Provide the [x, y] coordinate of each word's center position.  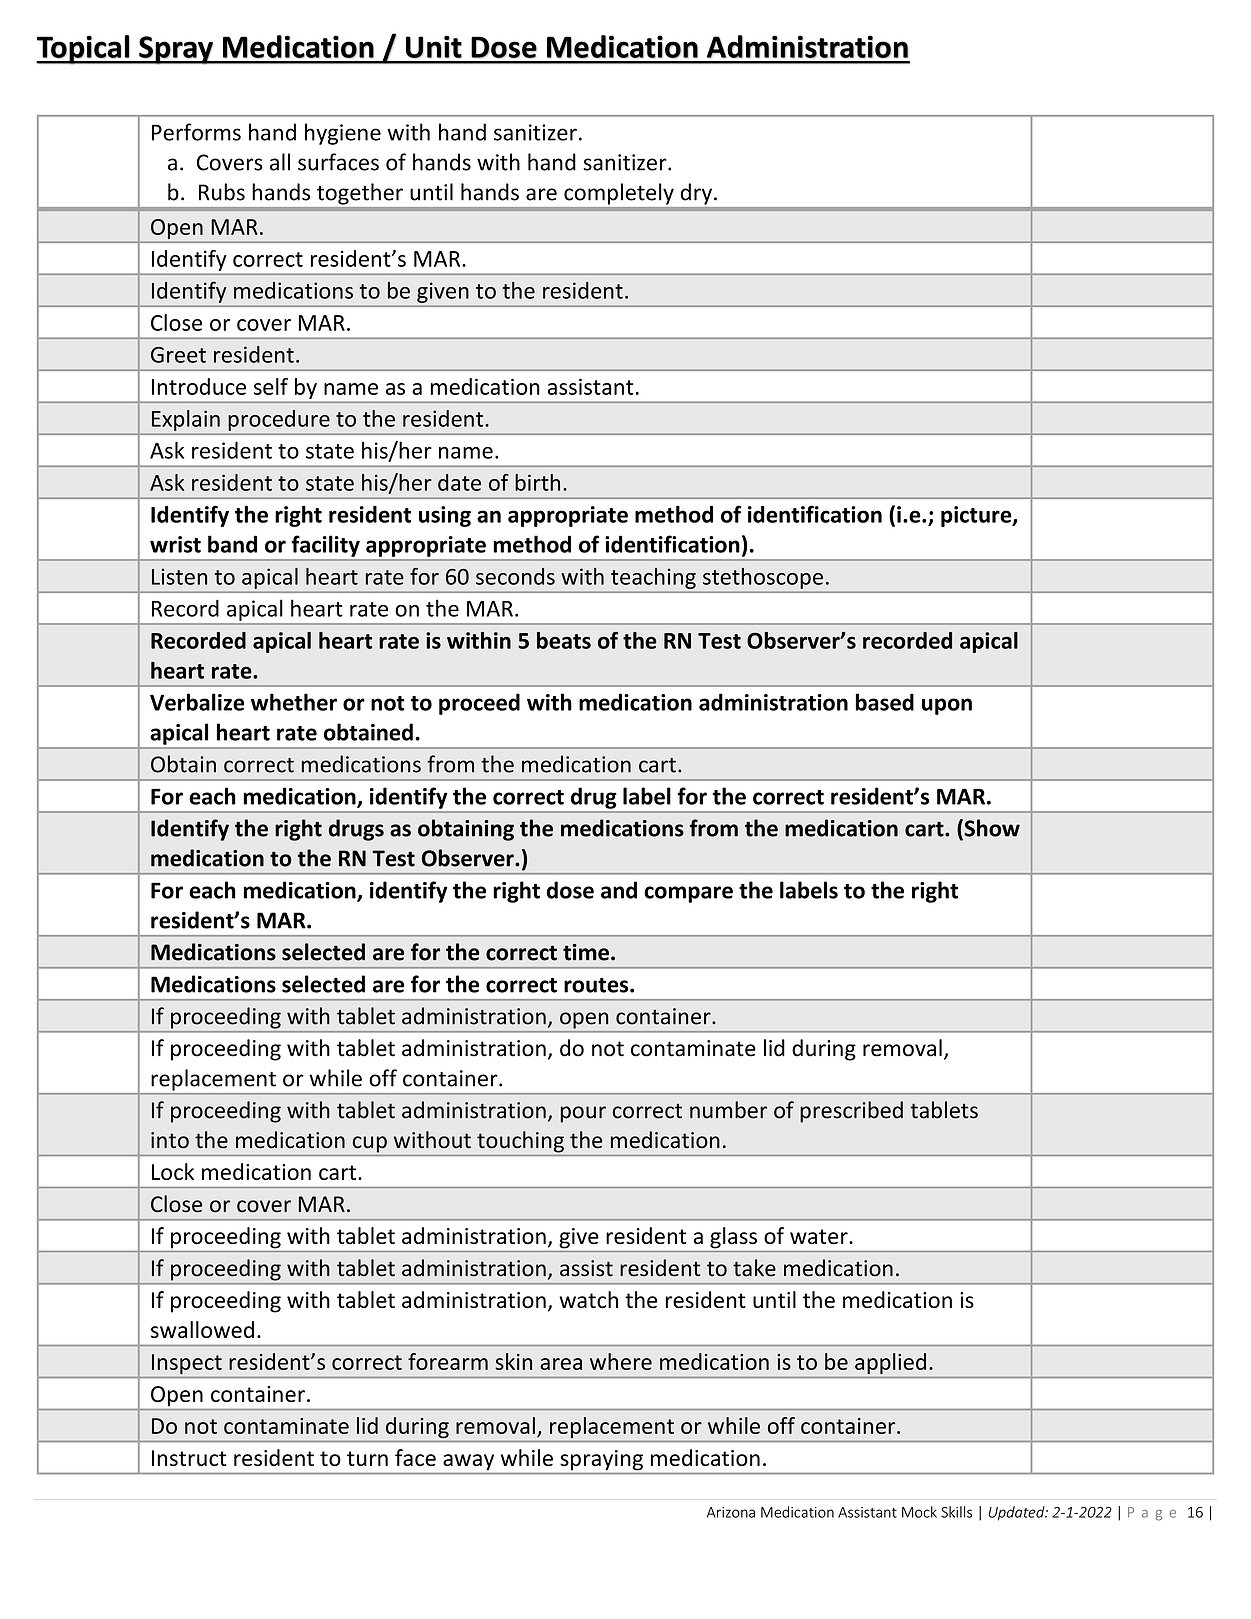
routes [597, 985]
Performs [196, 132]
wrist [175, 544]
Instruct [189, 1458]
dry [696, 194]
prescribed [851, 1112]
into [170, 1140]
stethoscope [763, 578]
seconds [515, 576]
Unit [434, 46]
